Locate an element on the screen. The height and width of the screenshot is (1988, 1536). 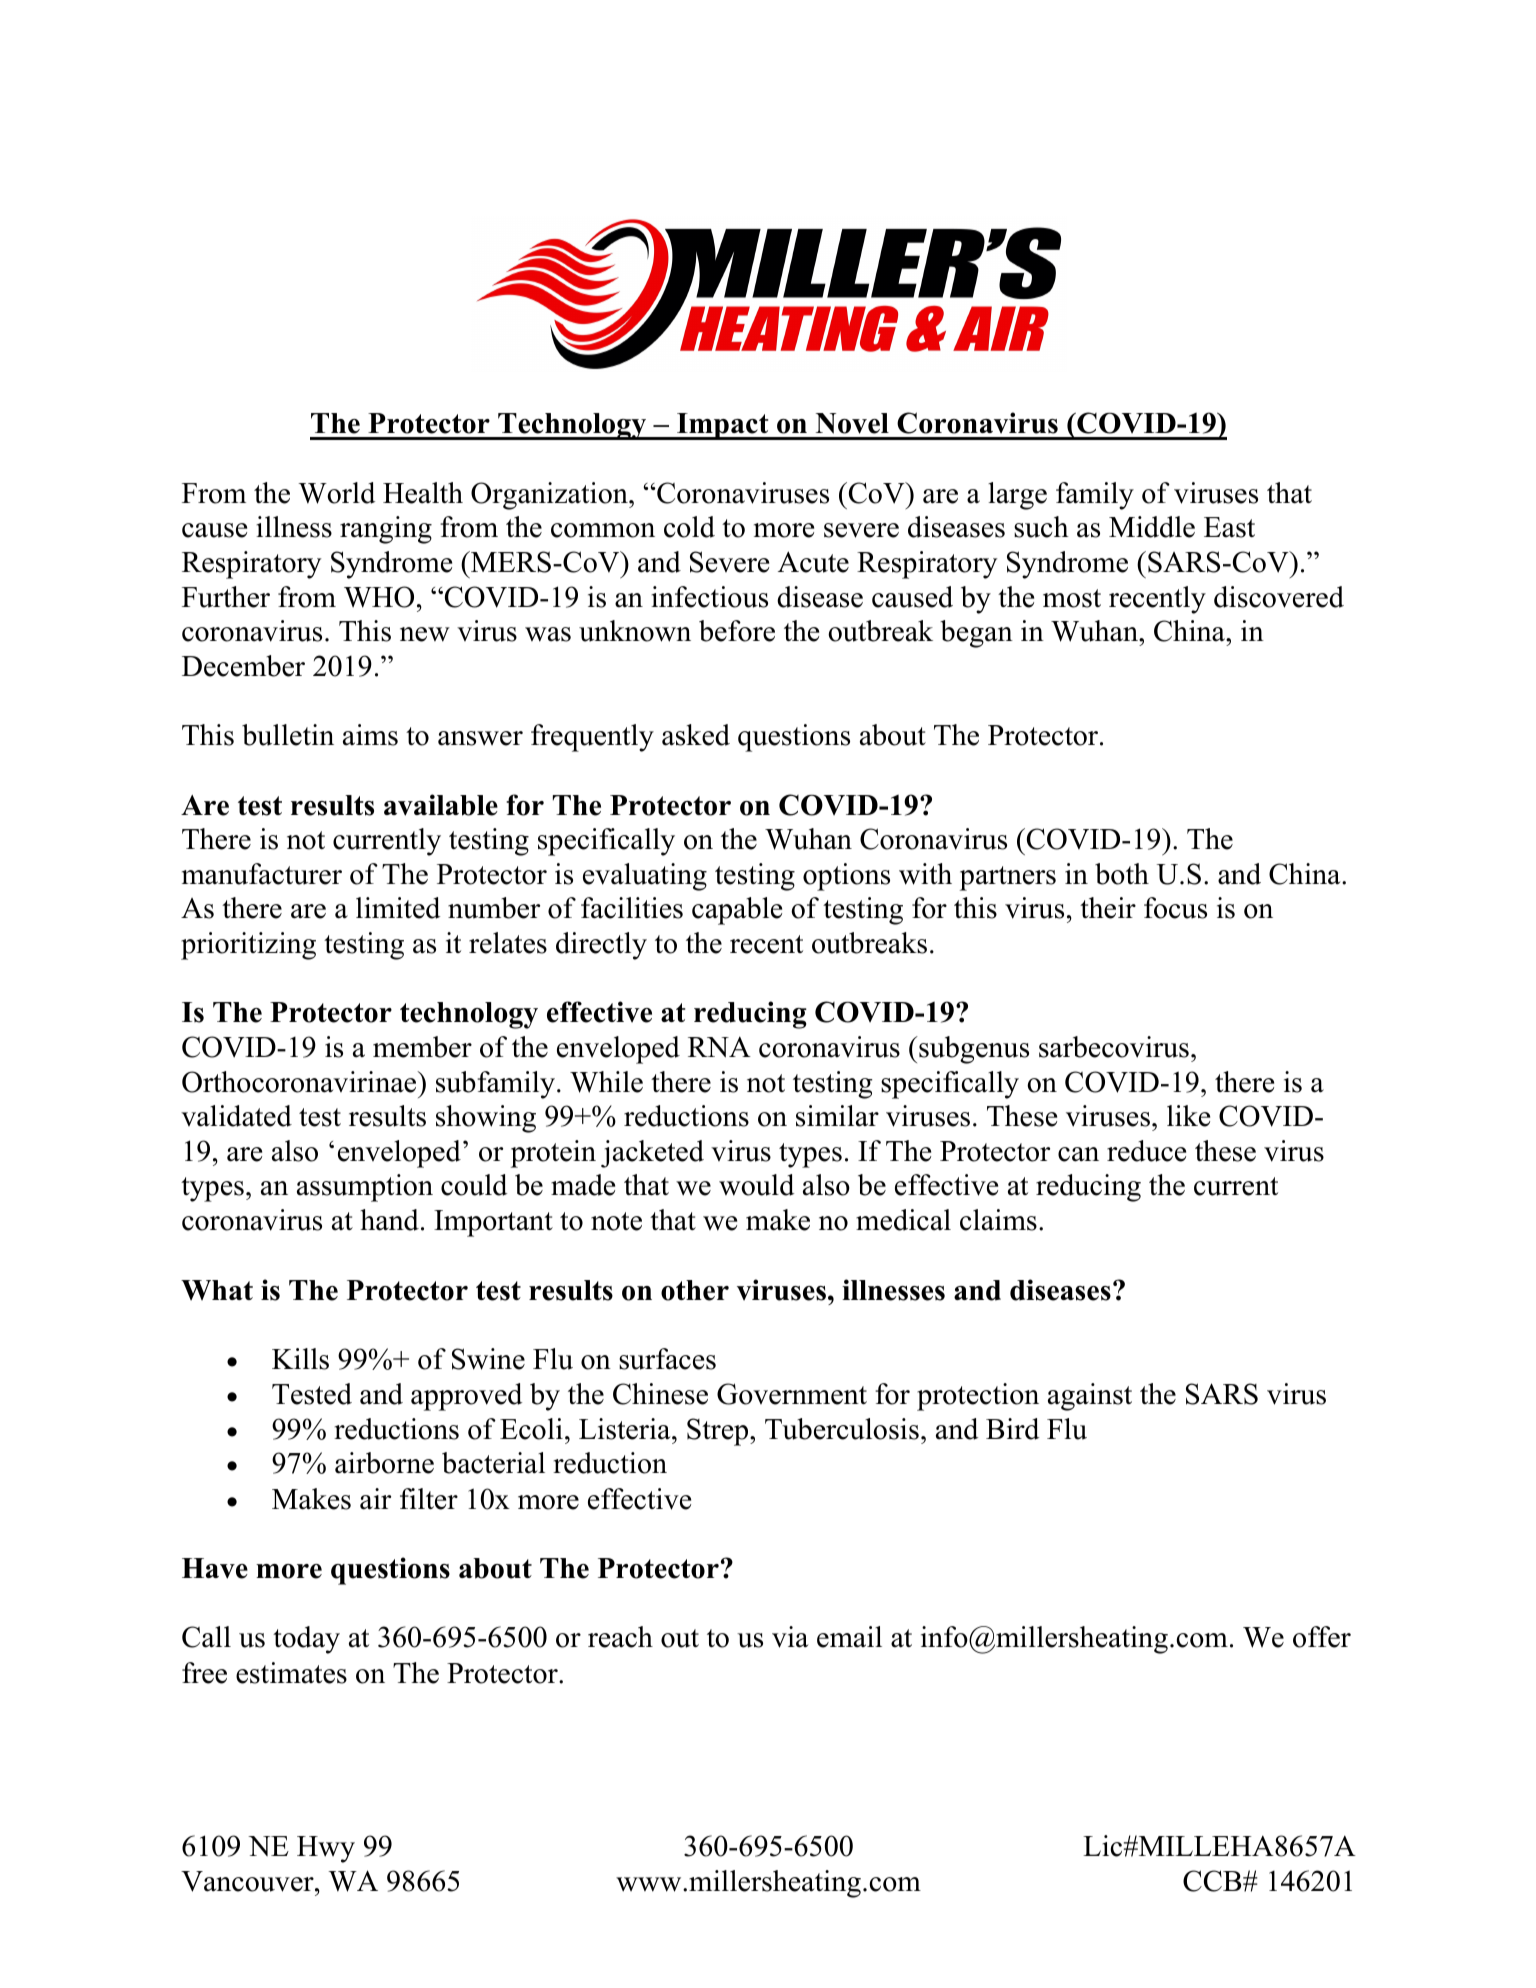
would is located at coordinates (756, 1185).
